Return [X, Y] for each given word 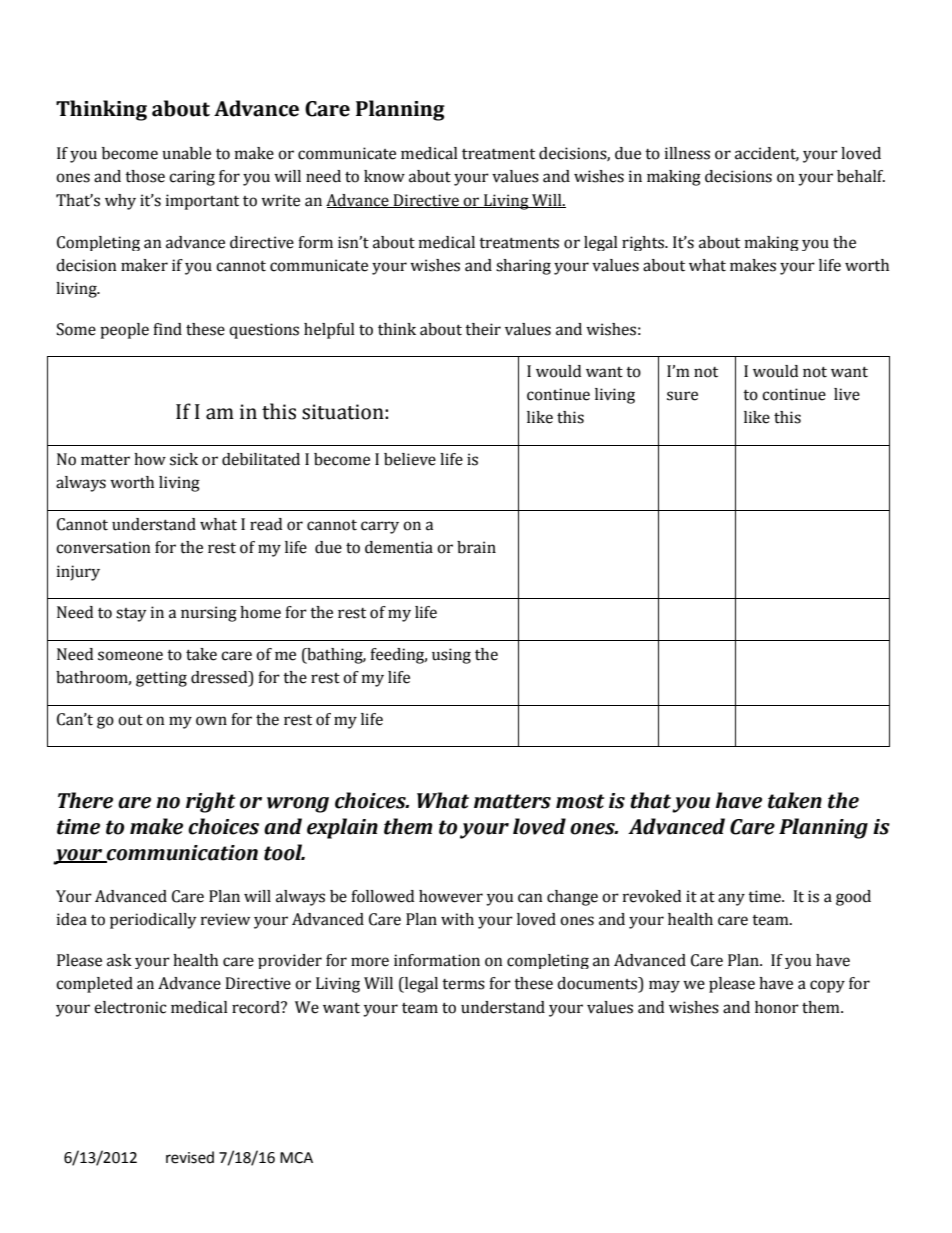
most [580, 801]
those [145, 176]
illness [687, 153]
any [731, 899]
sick [184, 459]
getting [161, 679]
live [847, 394]
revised [190, 1157]
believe [410, 459]
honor [777, 1007]
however [451, 896]
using [451, 656]
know [384, 176]
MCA [296, 1158]
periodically [153, 921]
